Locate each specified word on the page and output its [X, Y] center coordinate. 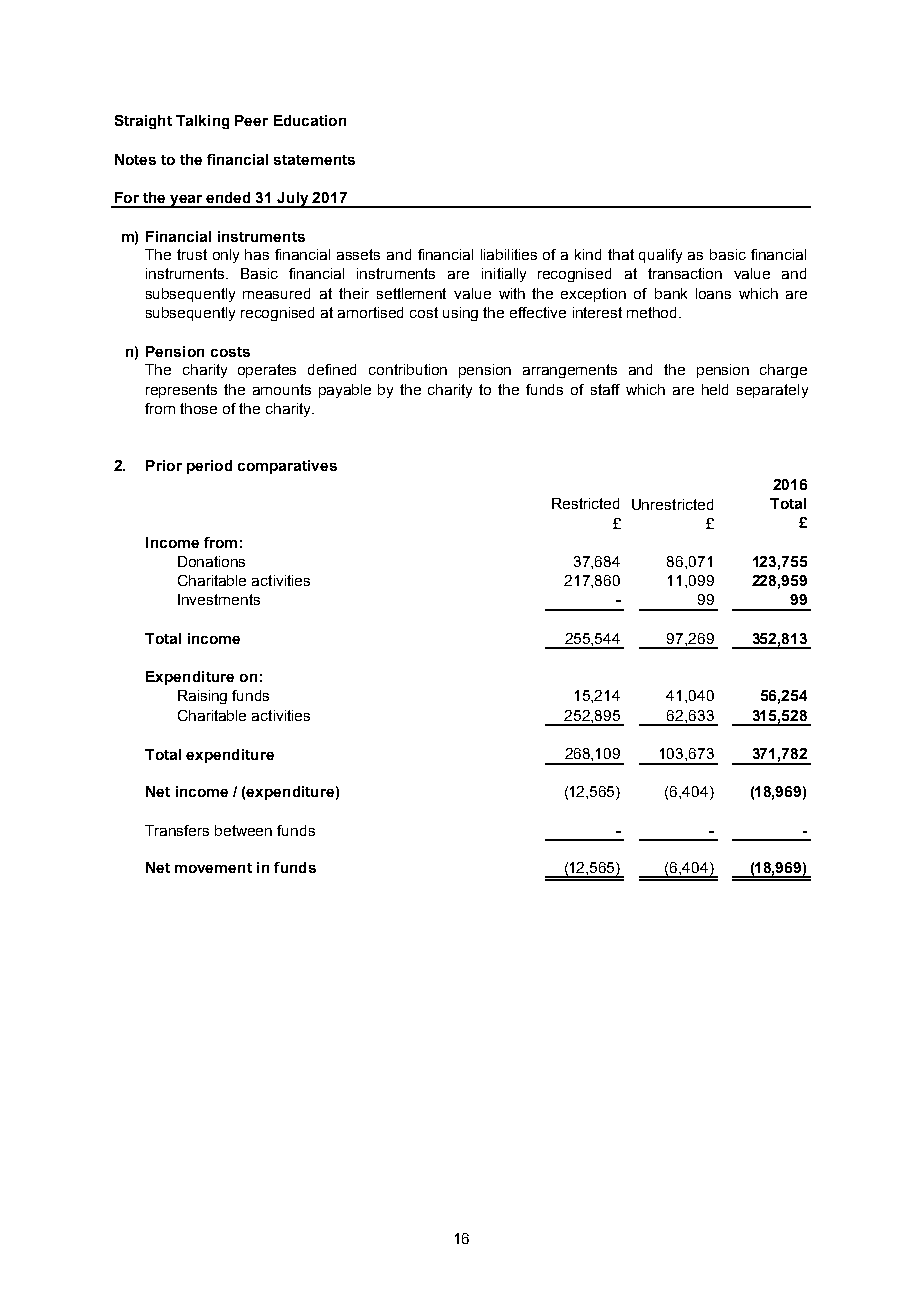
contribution [408, 369]
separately [772, 391]
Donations [211, 561]
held [715, 389]
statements [314, 160]
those [198, 408]
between [243, 830]
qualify [660, 256]
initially [504, 275]
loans [713, 293]
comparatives [287, 467]
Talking [202, 122]
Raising [202, 697]
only [226, 256]
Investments [219, 599]
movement [213, 868]
